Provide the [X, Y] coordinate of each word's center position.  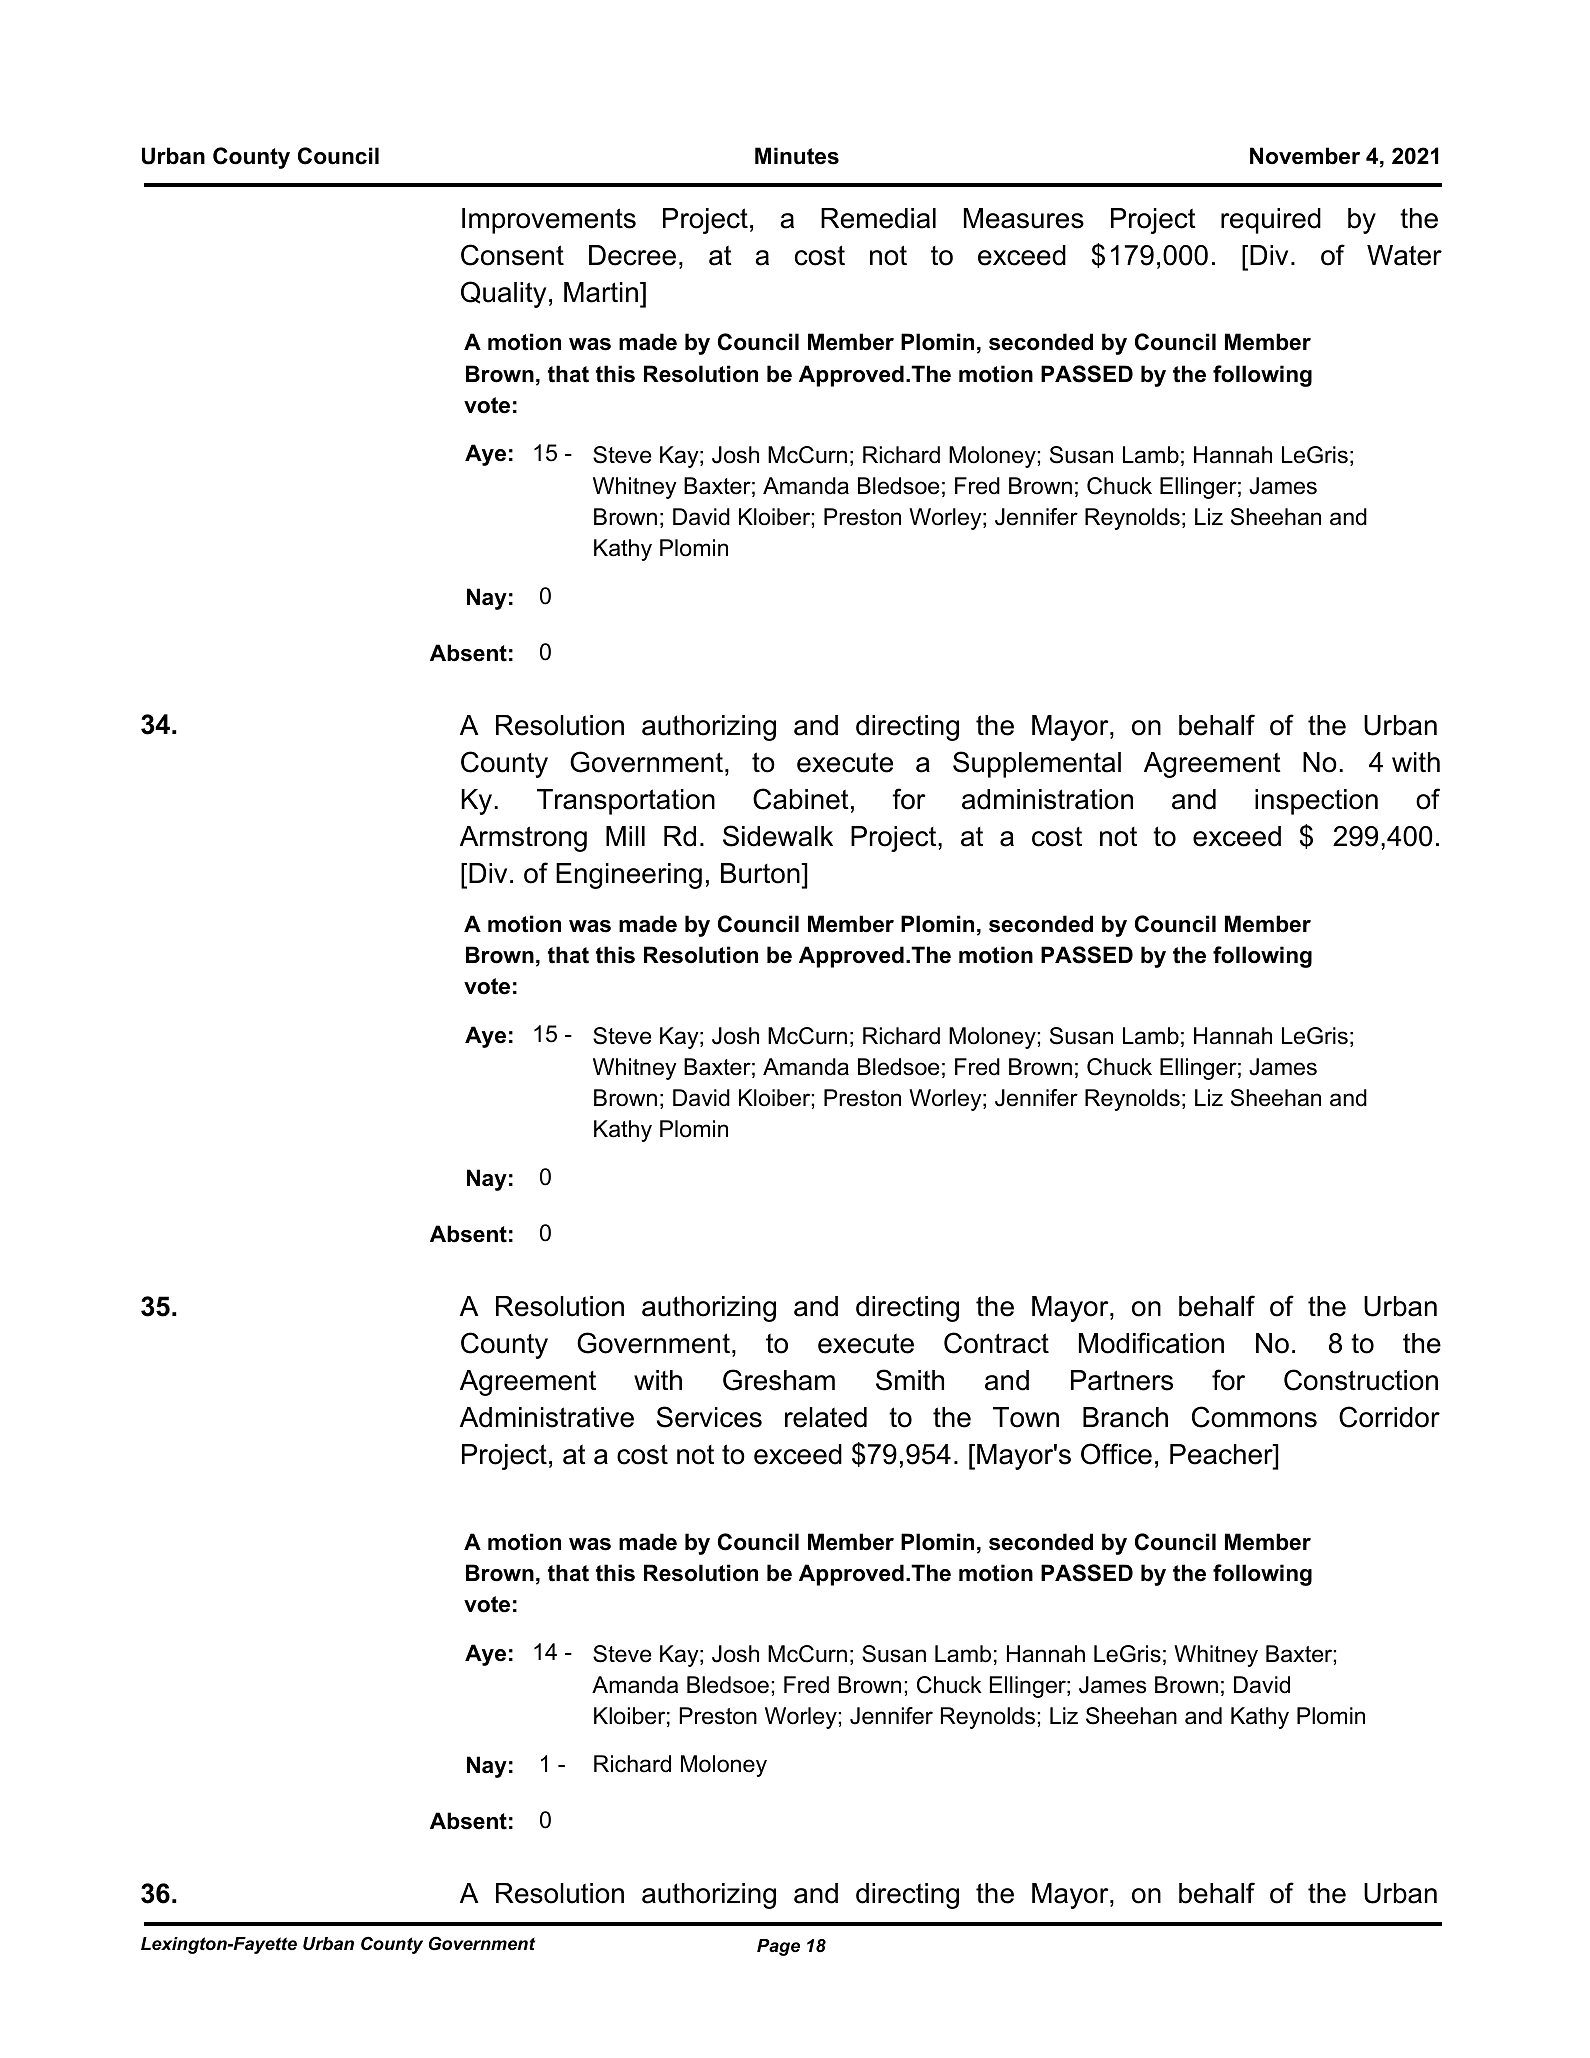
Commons [1254, 1417]
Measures [1024, 218]
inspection [1316, 802]
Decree [632, 255]
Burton [761, 873]
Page [778, 1947]
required [1271, 221]
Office [1116, 1454]
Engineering [629, 876]
